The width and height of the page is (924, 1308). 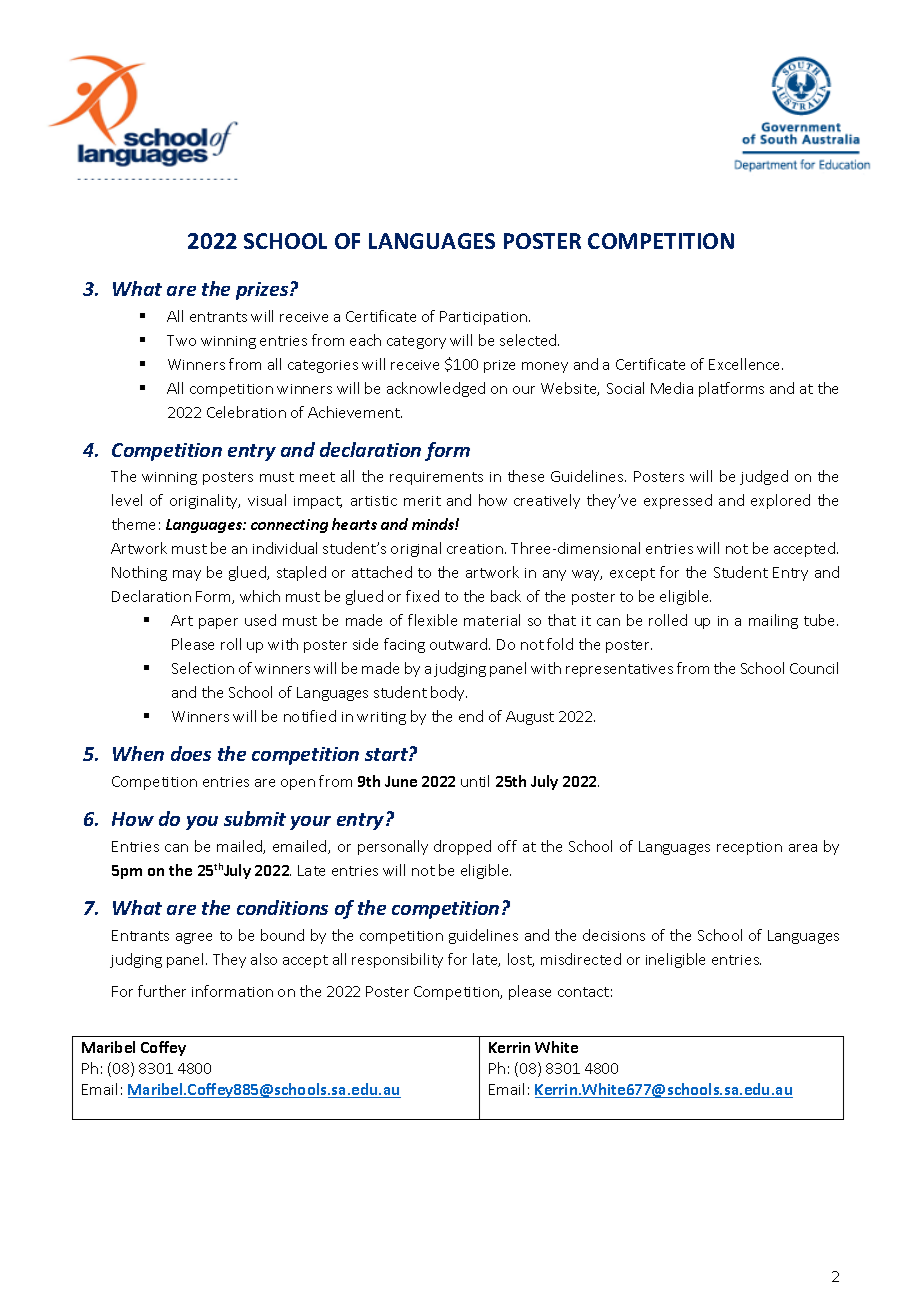 What do you see at coordinates (773, 621) in the page?
I see `mailing` at bounding box center [773, 621].
